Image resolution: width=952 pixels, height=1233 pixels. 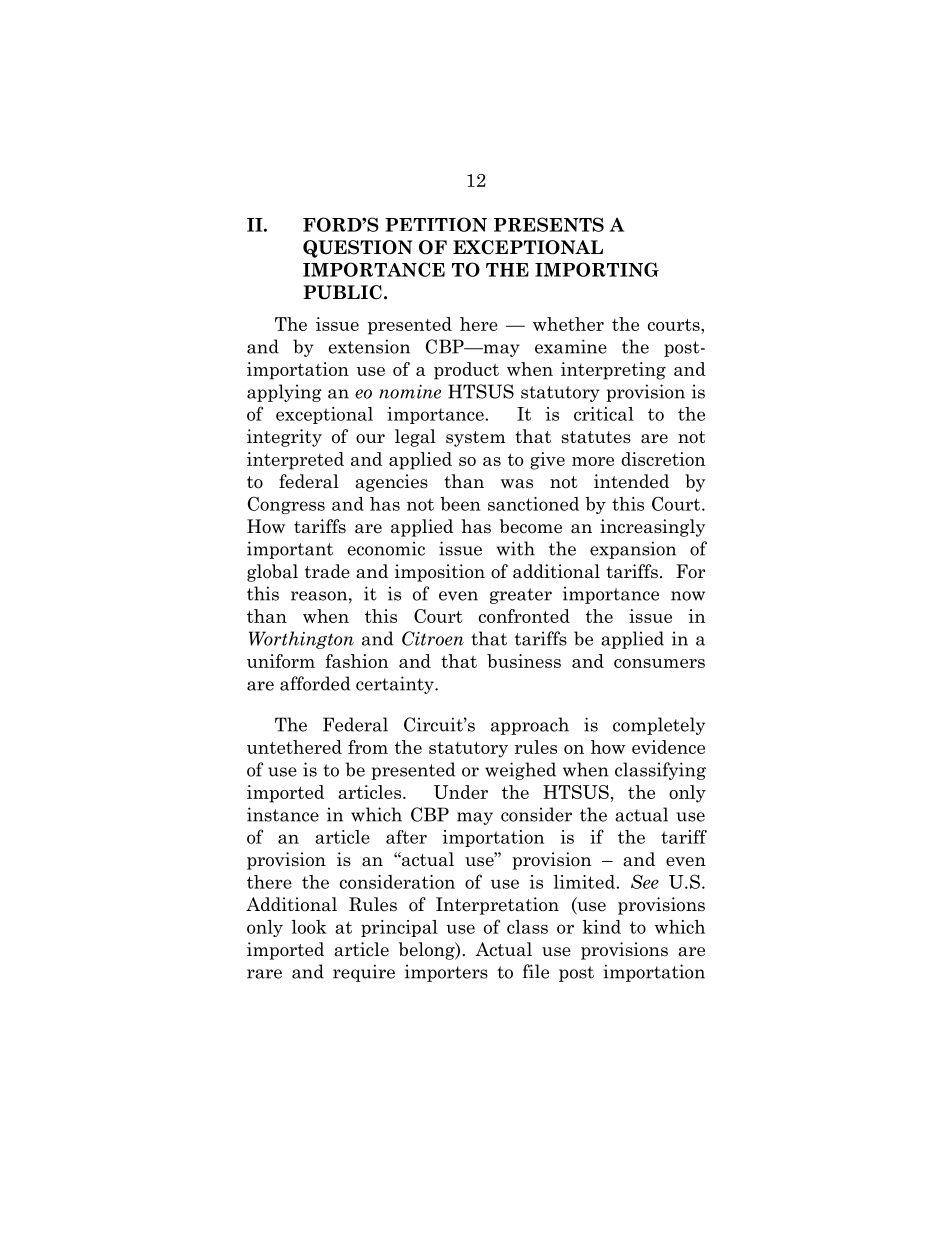 What do you see at coordinates (460, 504) in the screenshot?
I see `been` at bounding box center [460, 504].
